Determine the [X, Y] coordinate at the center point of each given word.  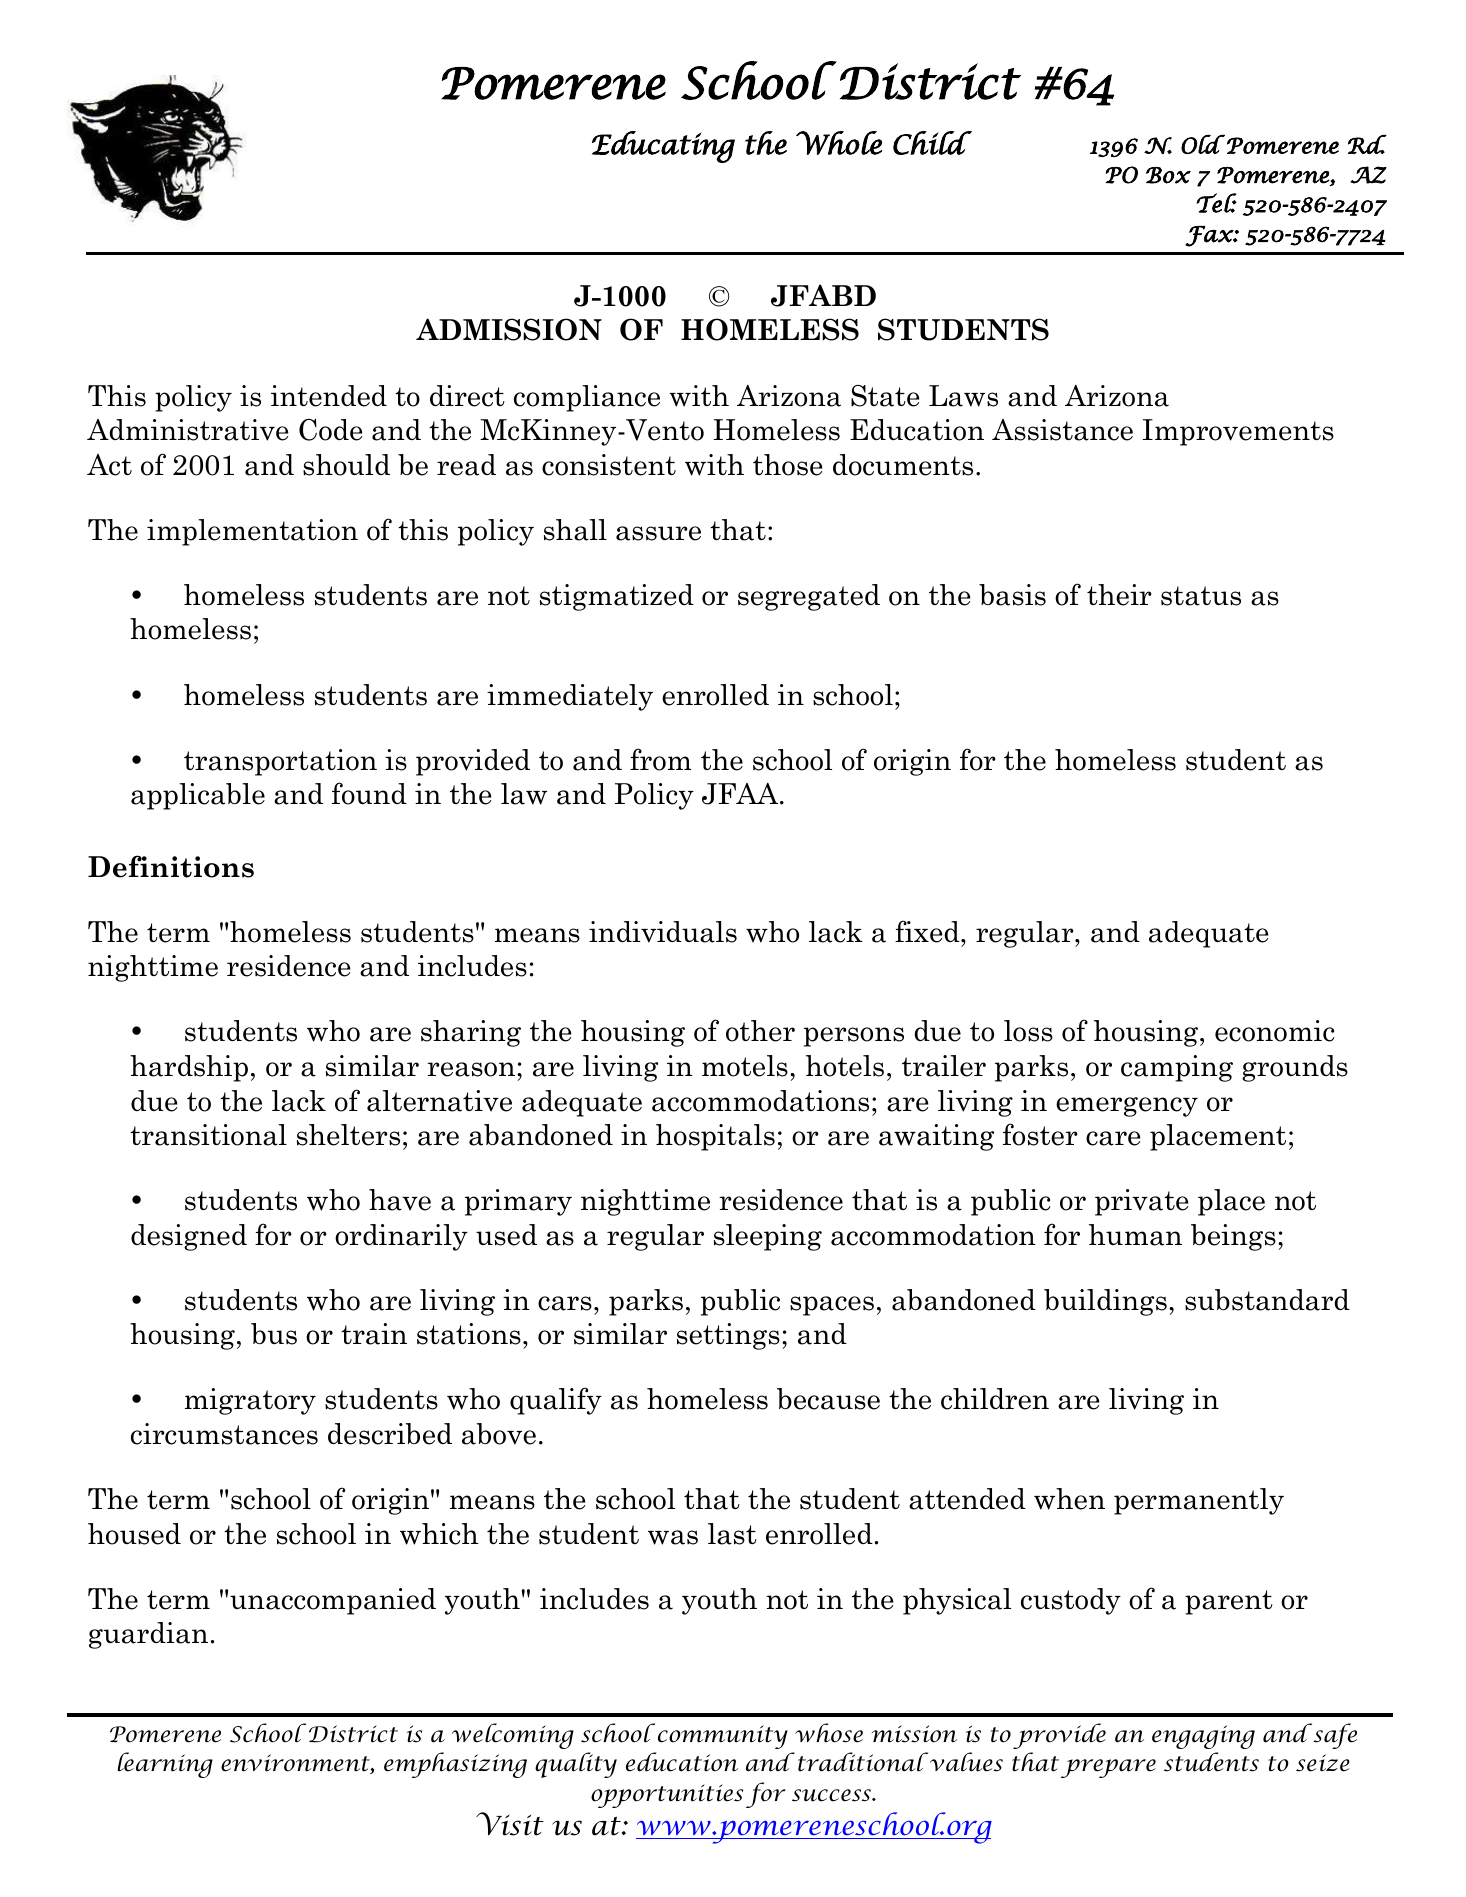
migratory [250, 1401]
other [760, 1031]
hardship [189, 1068]
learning [165, 1765]
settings [728, 1336]
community [723, 1737]
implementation [252, 532]
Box [1168, 175]
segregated [809, 597]
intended [329, 396]
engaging [1203, 1737]
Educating [663, 147]
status [1201, 596]
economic [1275, 1031]
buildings [1105, 1302]
